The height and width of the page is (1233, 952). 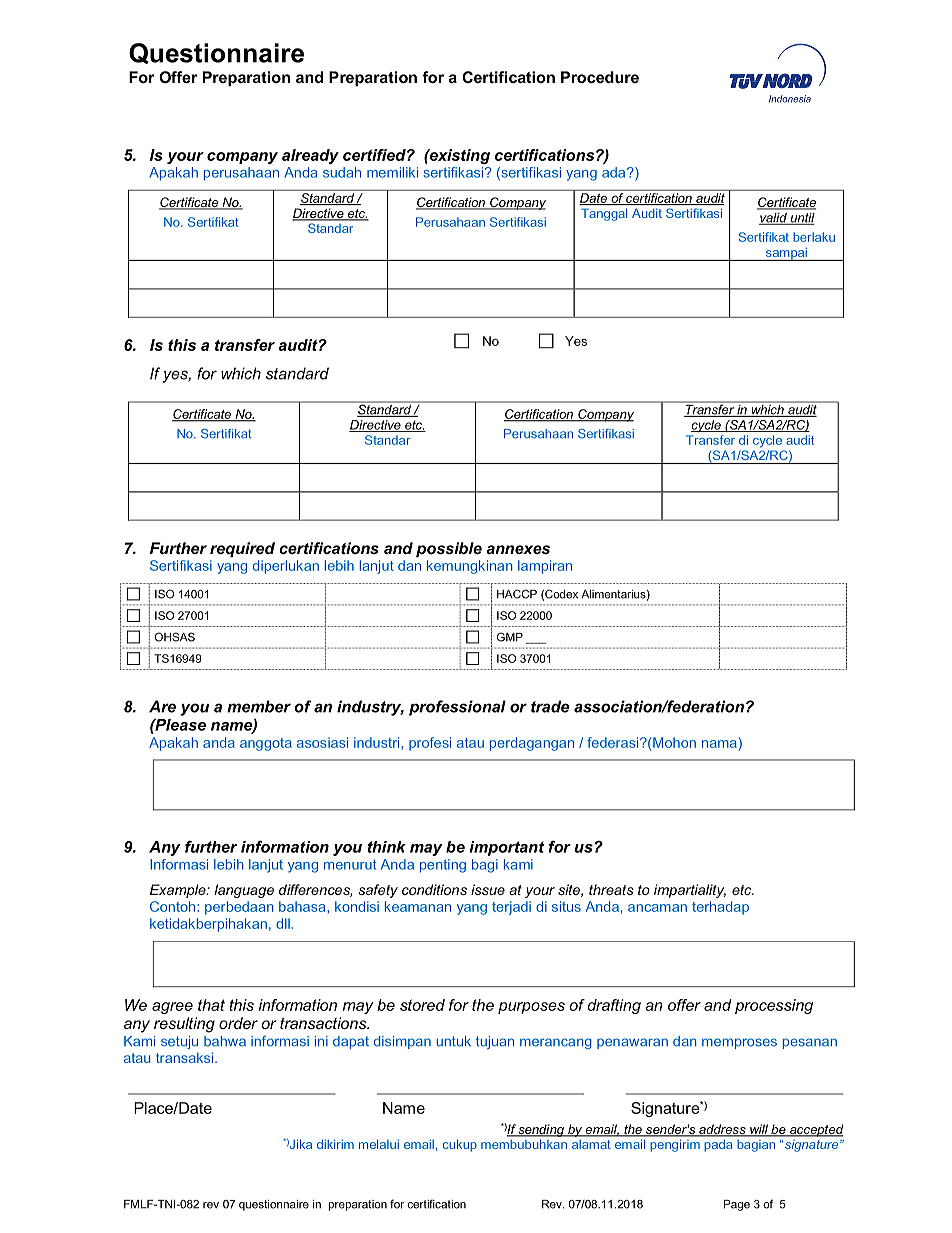 I want to click on ini, so click(x=321, y=1041).
